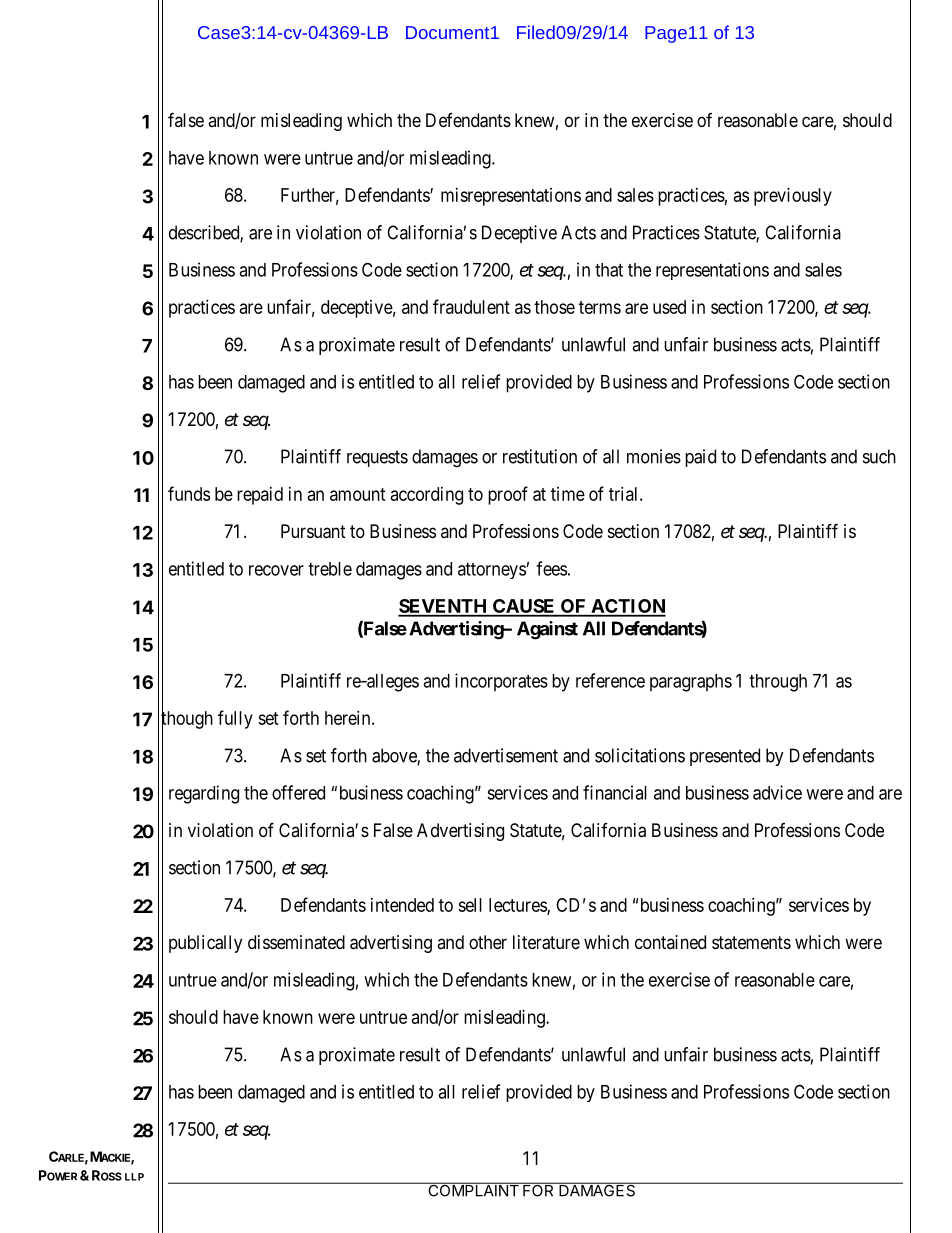 The image size is (952, 1233). Describe the element at coordinates (751, 943) in the screenshot. I see `statements` at that location.
